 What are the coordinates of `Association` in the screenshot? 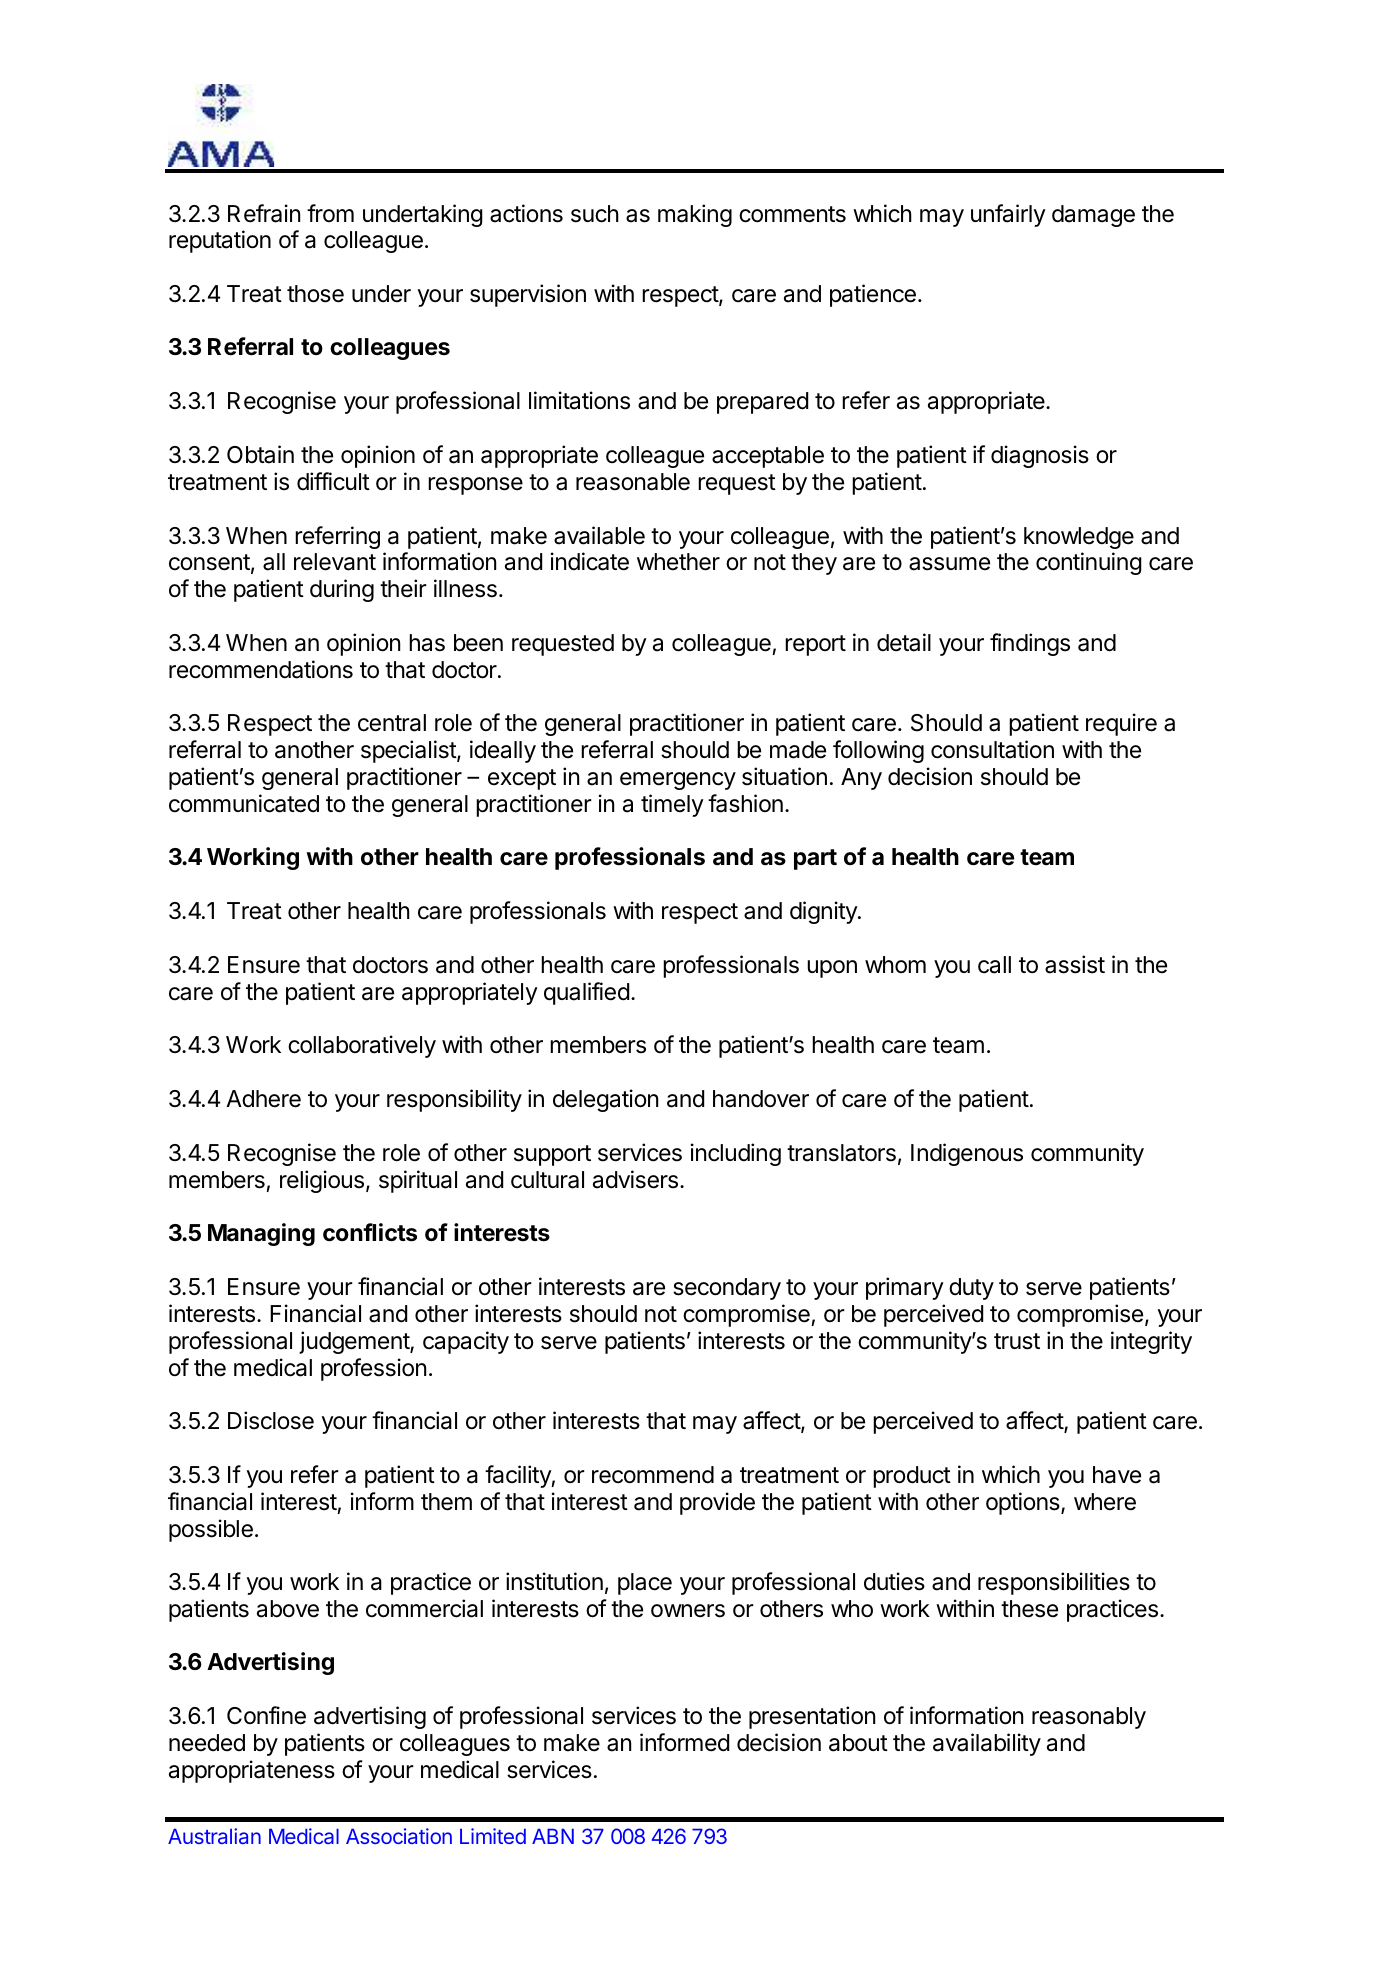 It's located at (399, 1836).
